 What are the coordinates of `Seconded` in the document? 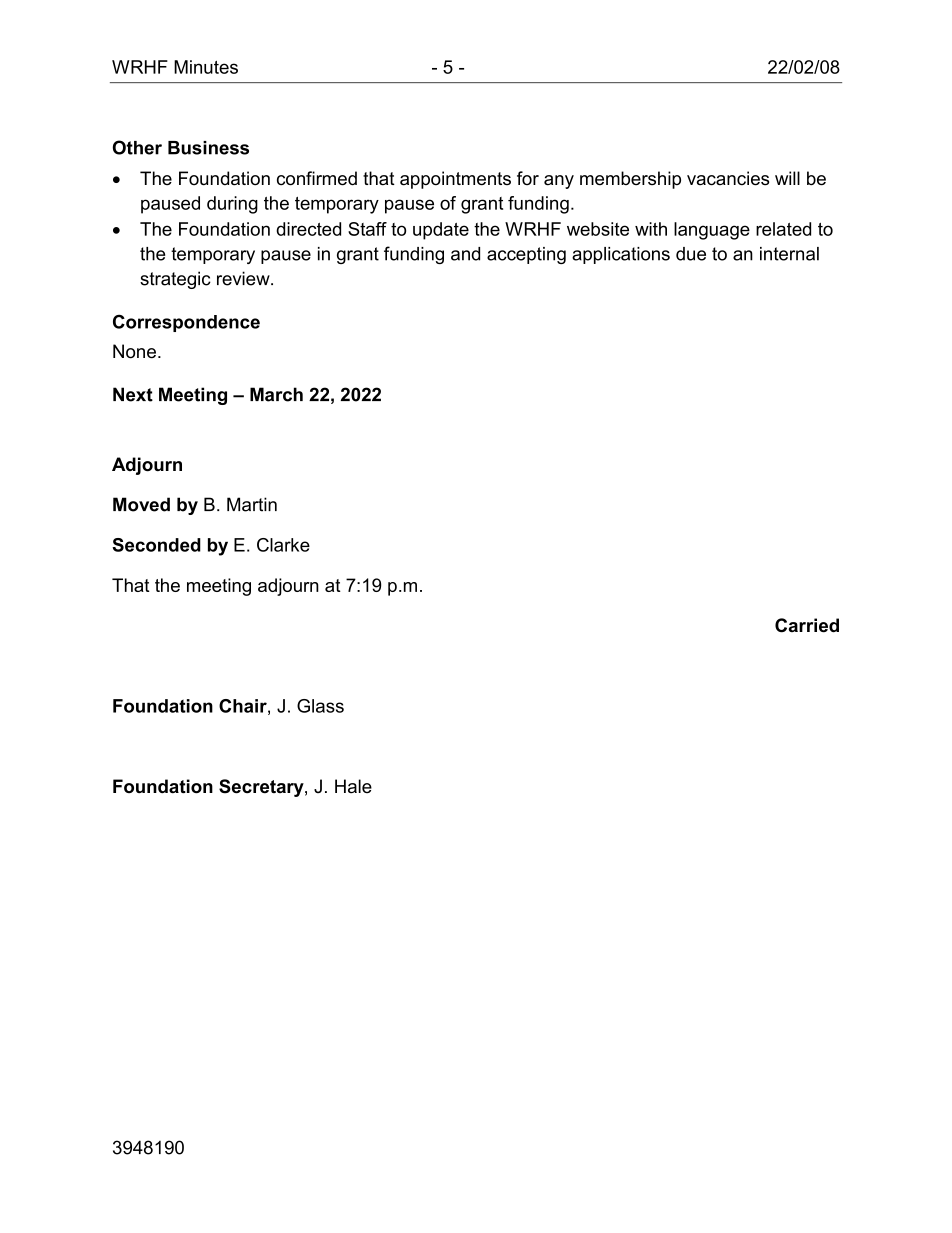 It's located at (156, 545).
